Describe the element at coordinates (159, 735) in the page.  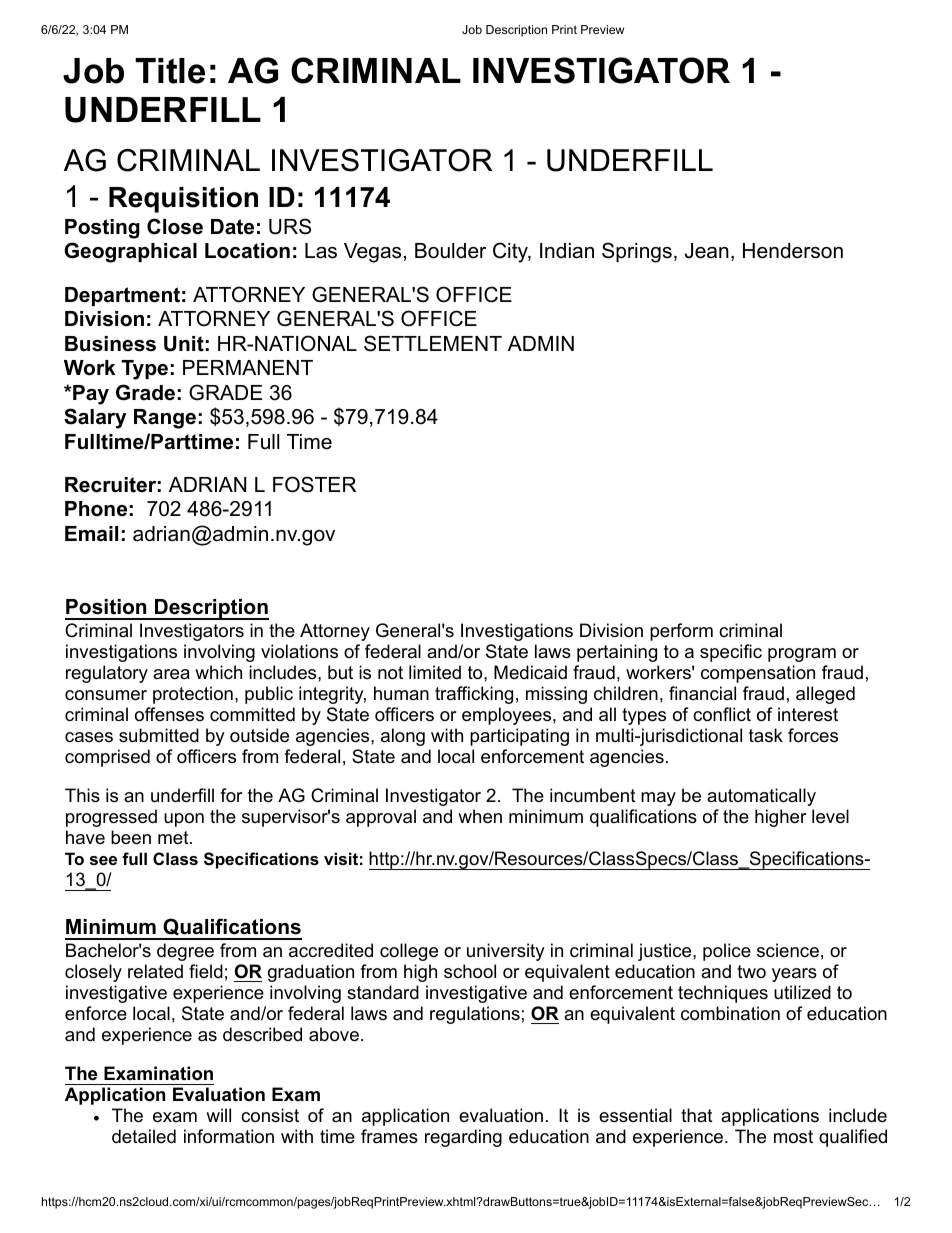
I see `submitted` at that location.
